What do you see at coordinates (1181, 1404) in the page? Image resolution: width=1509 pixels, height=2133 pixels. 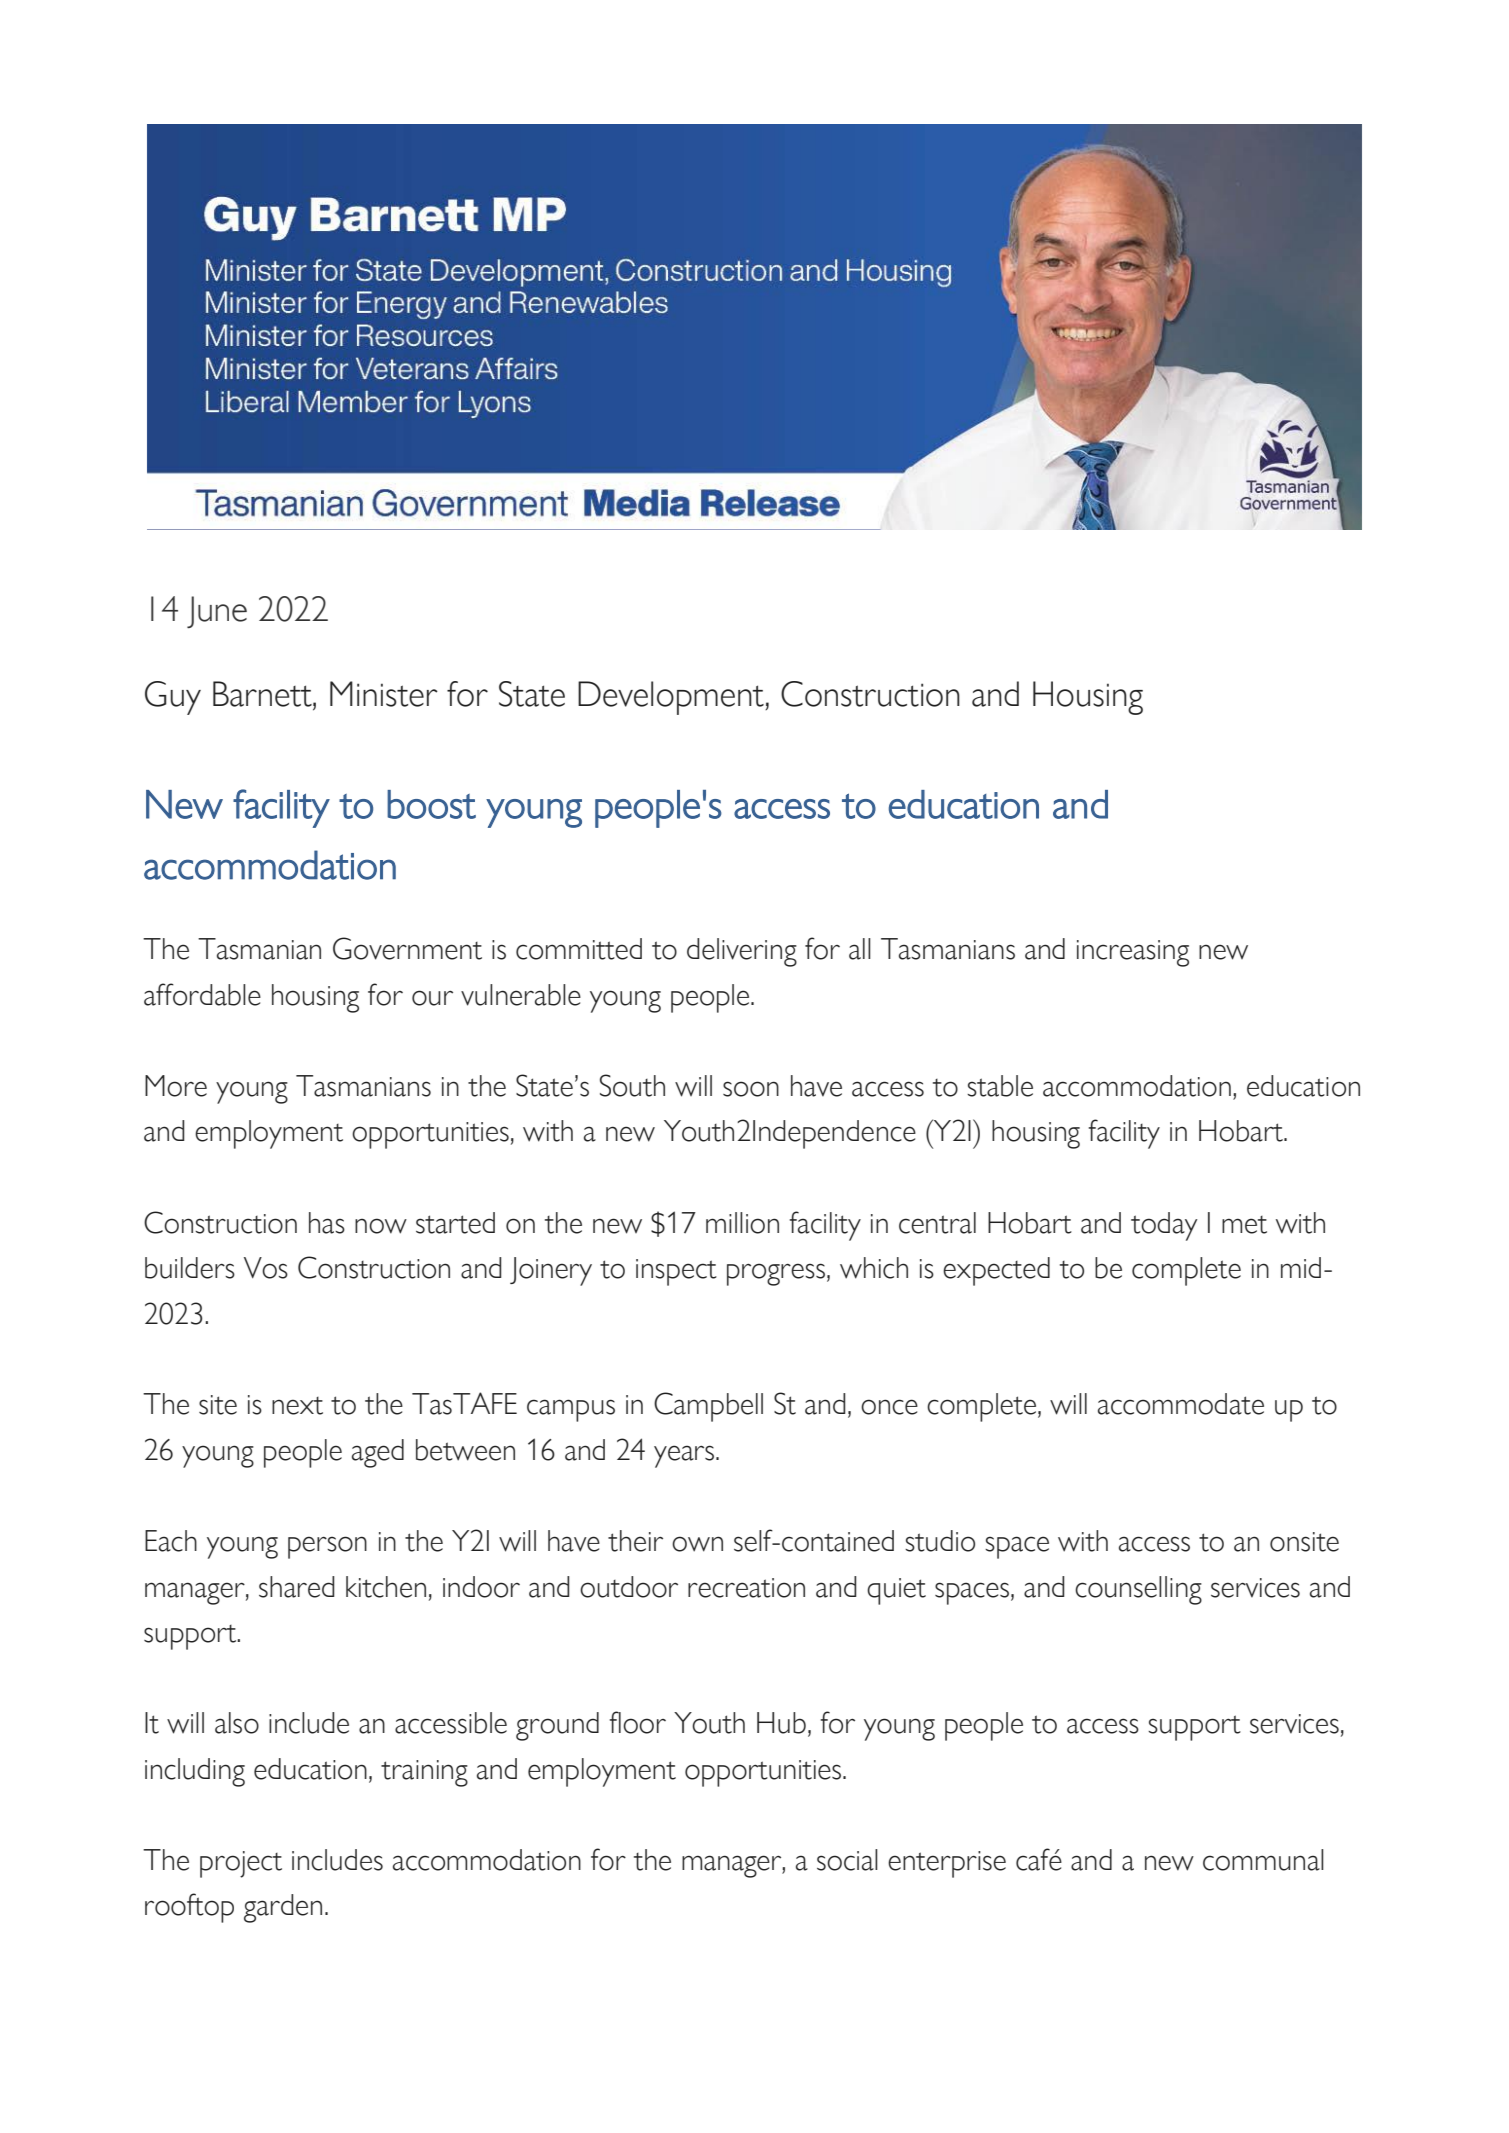 I see `accommodate` at bounding box center [1181, 1404].
